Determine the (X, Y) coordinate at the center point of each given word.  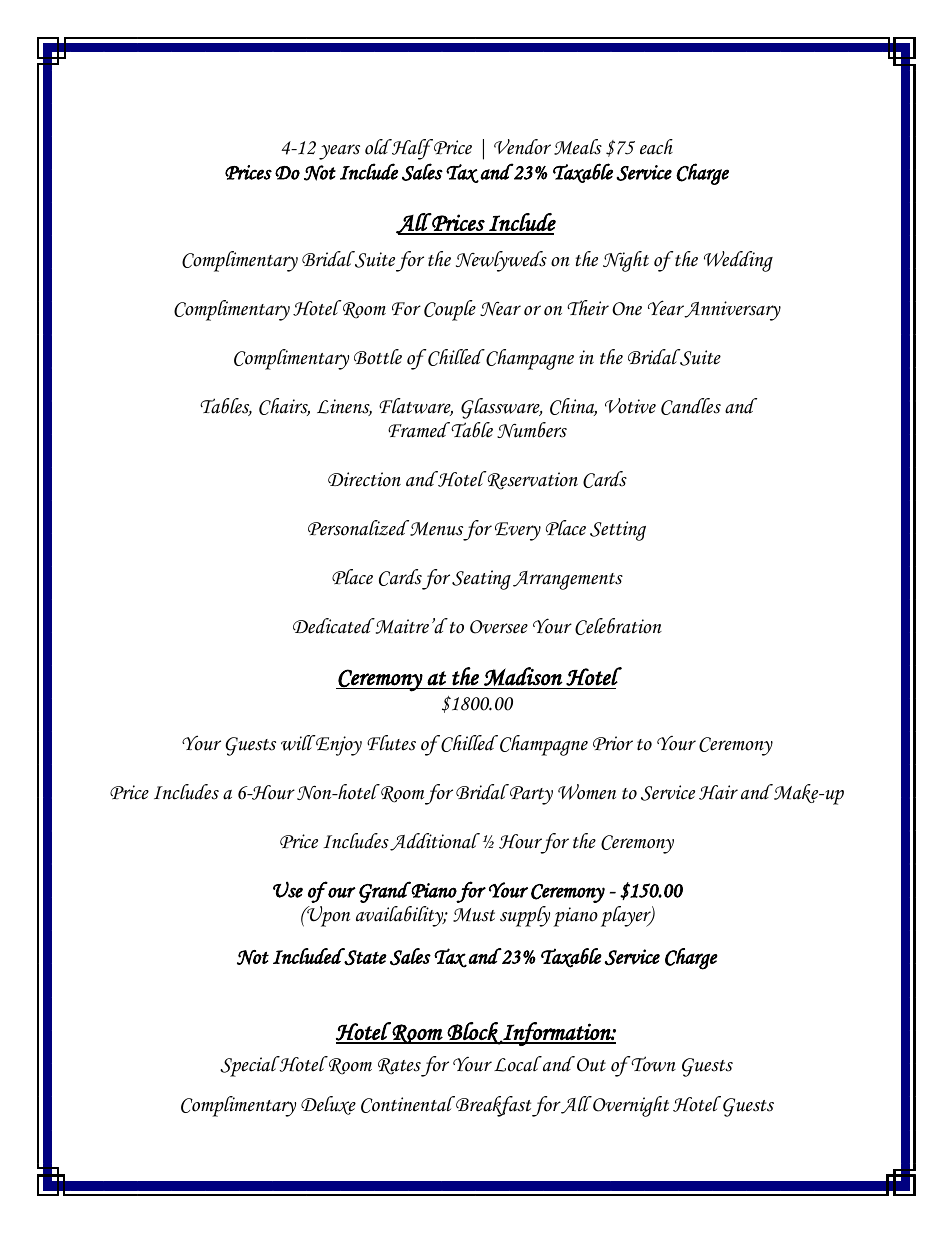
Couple (450, 310)
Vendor (522, 147)
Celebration (618, 626)
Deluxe (328, 1105)
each (656, 147)
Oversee (499, 627)
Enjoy (338, 745)
